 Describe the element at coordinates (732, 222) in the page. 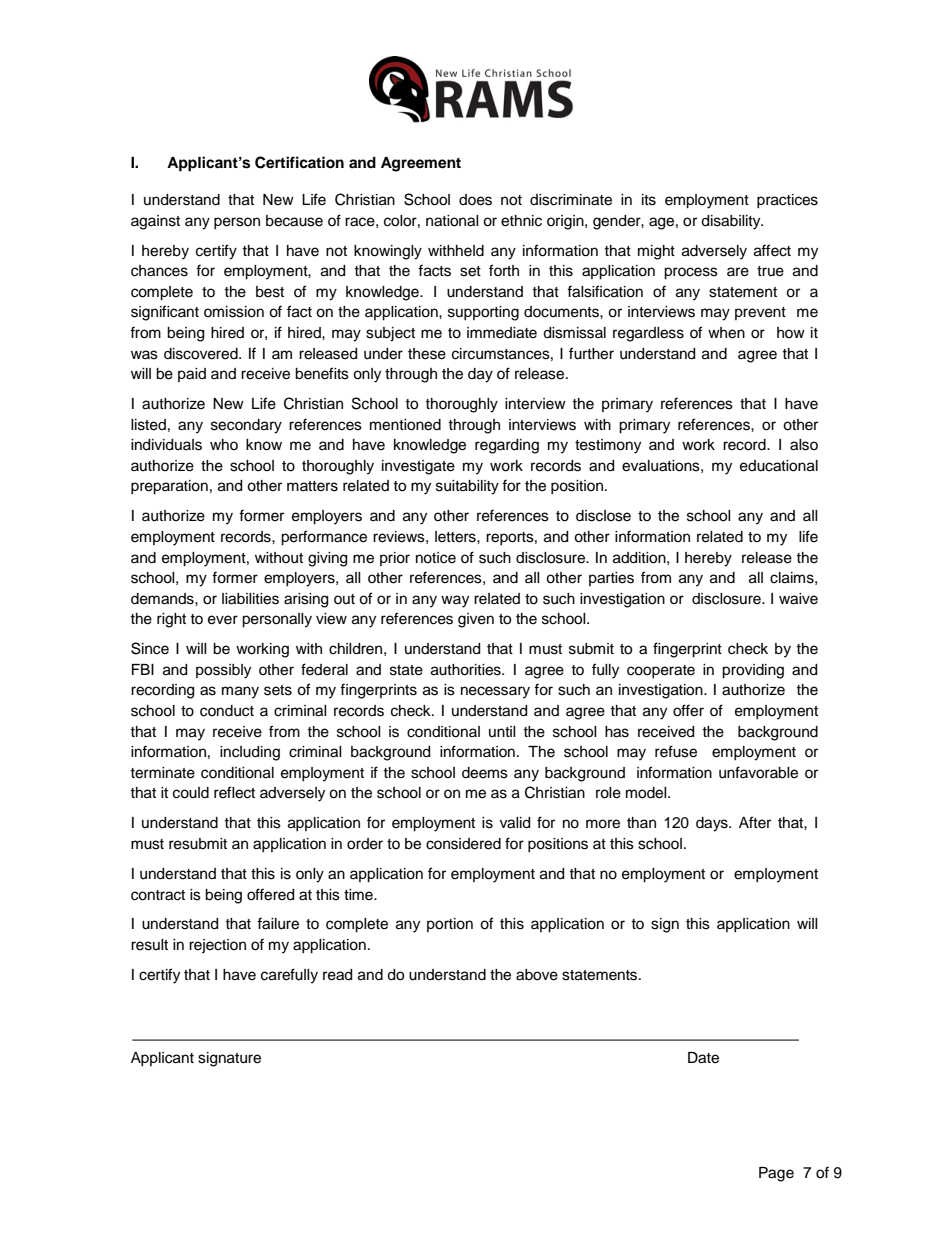

I see `disability` at that location.
